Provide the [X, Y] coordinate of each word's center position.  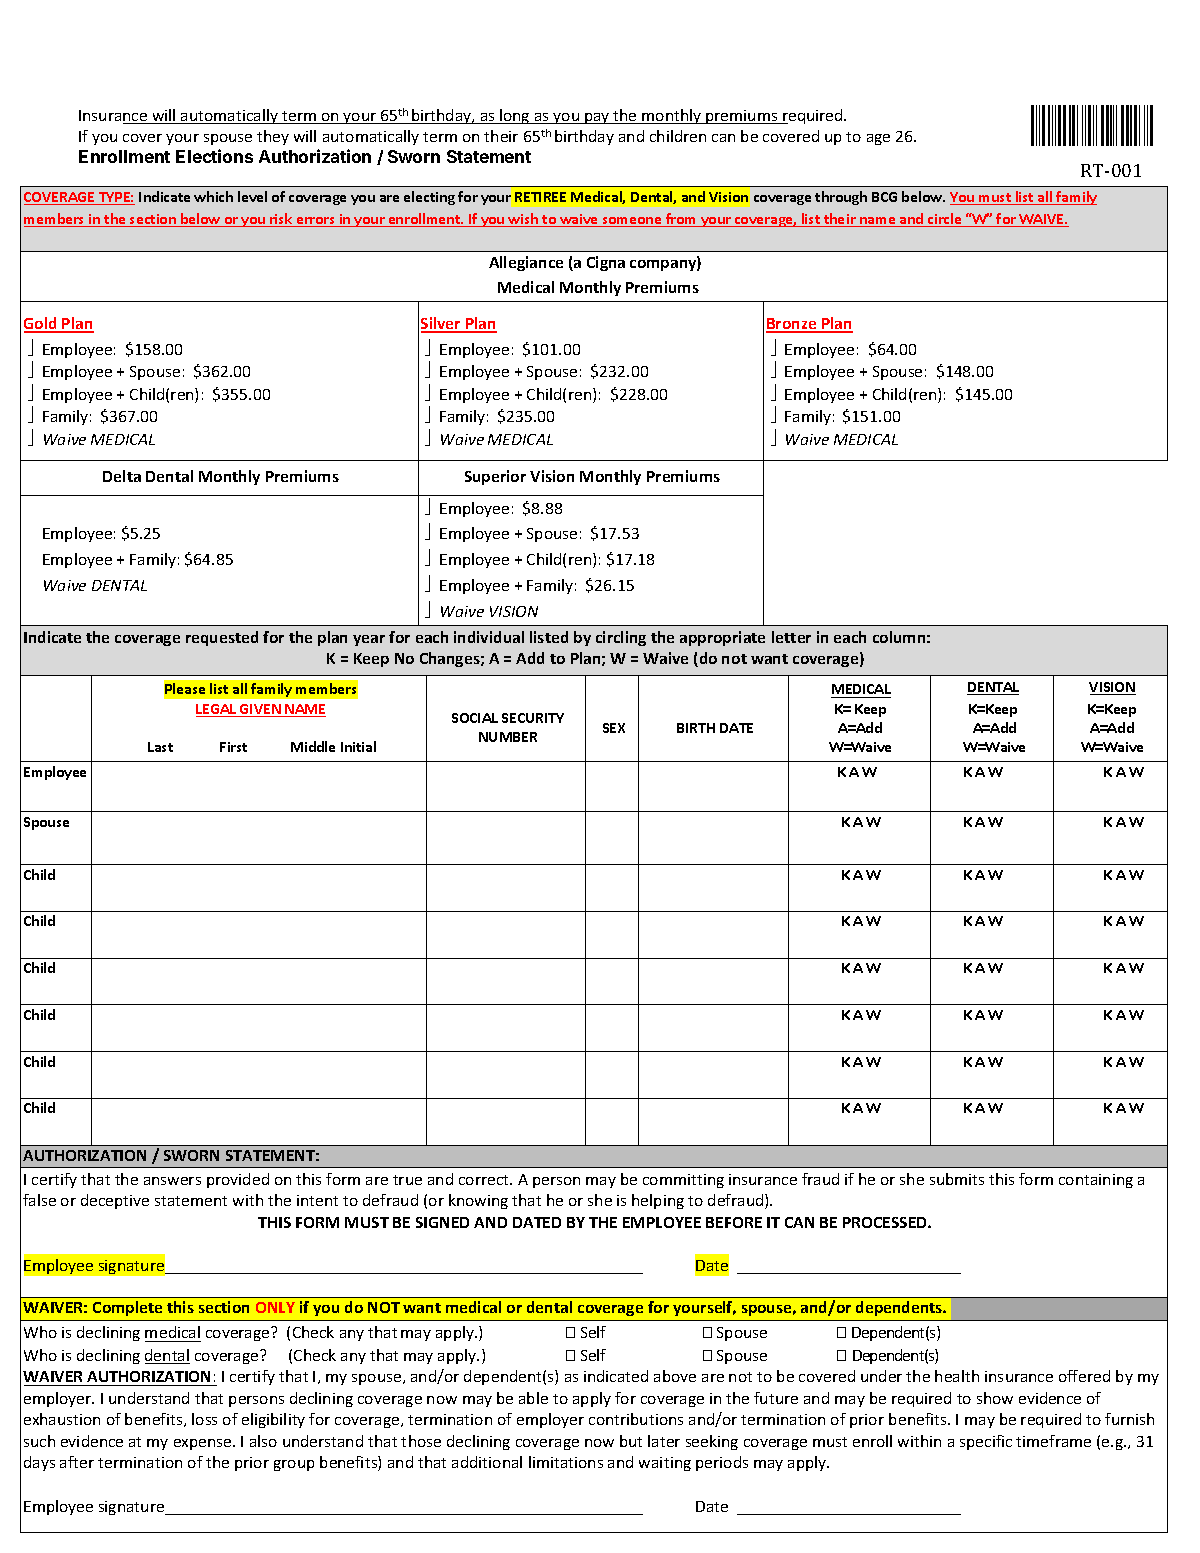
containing [1096, 1181]
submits [957, 1179]
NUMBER [508, 737]
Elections [214, 156]
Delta [122, 476]
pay [597, 118]
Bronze [792, 325]
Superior [495, 477]
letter [791, 637]
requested [222, 638]
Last [160, 747]
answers [172, 1181]
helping [658, 1201]
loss [204, 1419]
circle [945, 220]
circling [621, 638]
